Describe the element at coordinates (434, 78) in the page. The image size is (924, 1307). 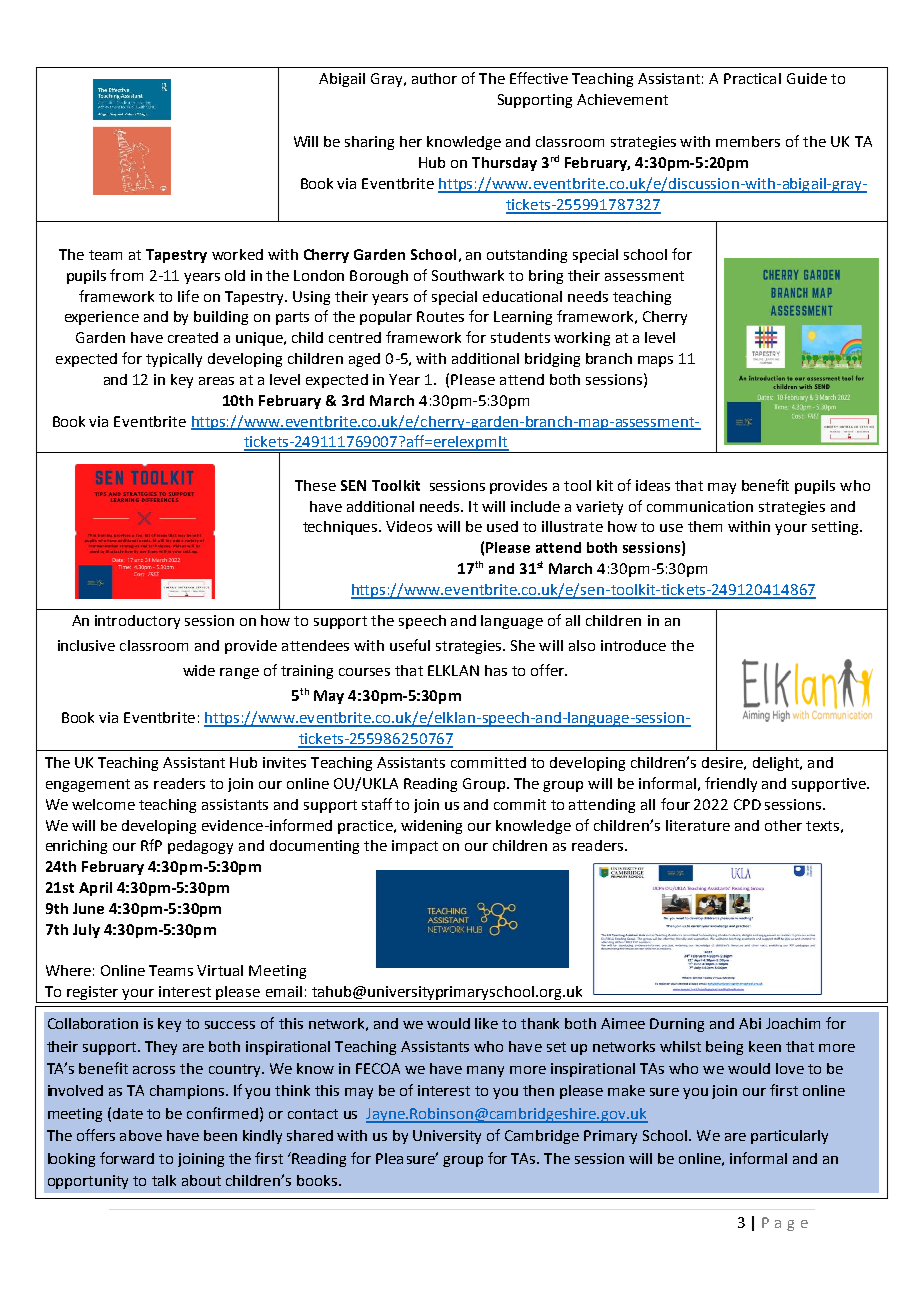
I see `author` at that location.
